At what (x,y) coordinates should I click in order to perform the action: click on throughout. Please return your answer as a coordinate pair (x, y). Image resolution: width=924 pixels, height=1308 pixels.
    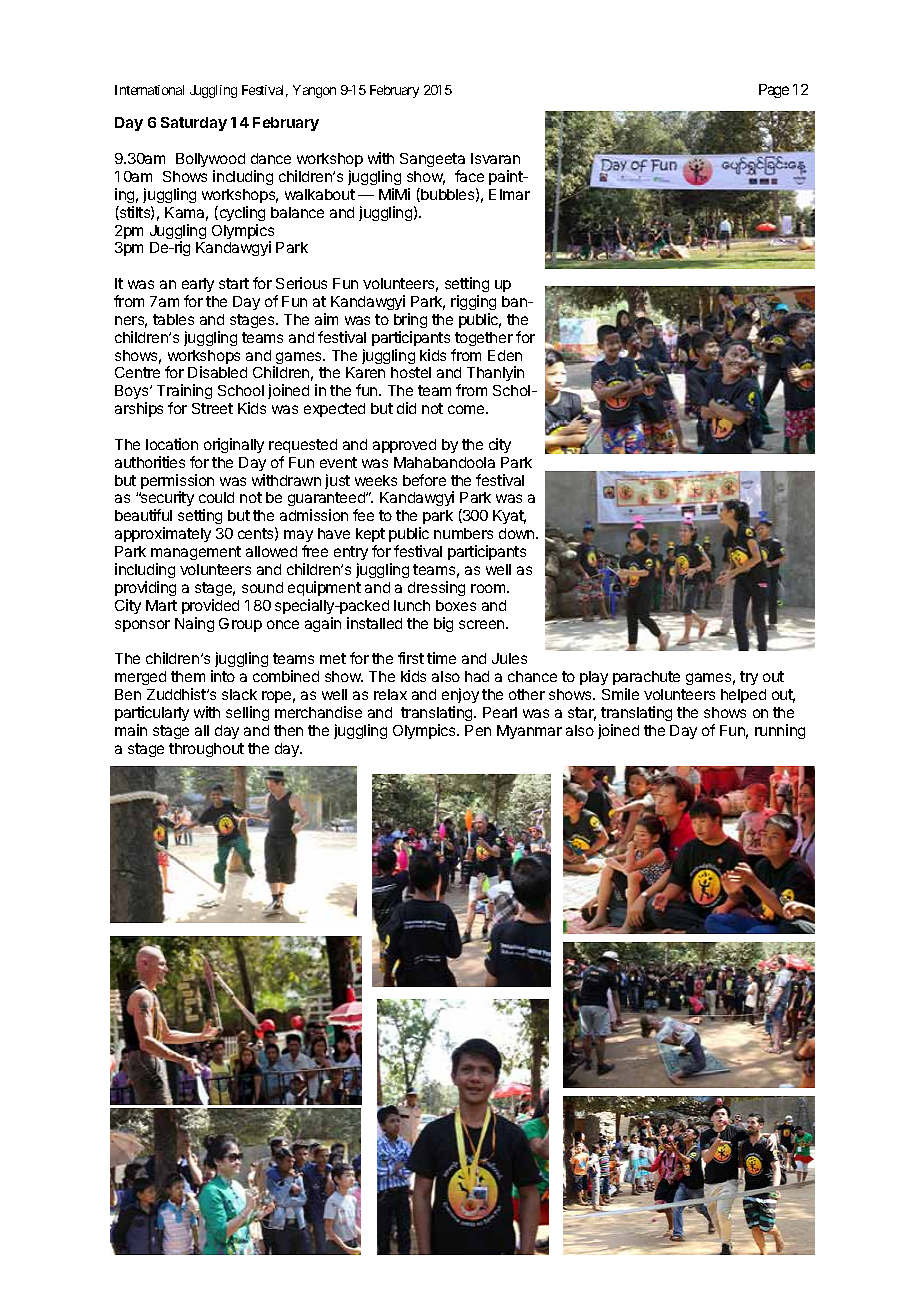
    Looking at the image, I should click on (206, 750).
